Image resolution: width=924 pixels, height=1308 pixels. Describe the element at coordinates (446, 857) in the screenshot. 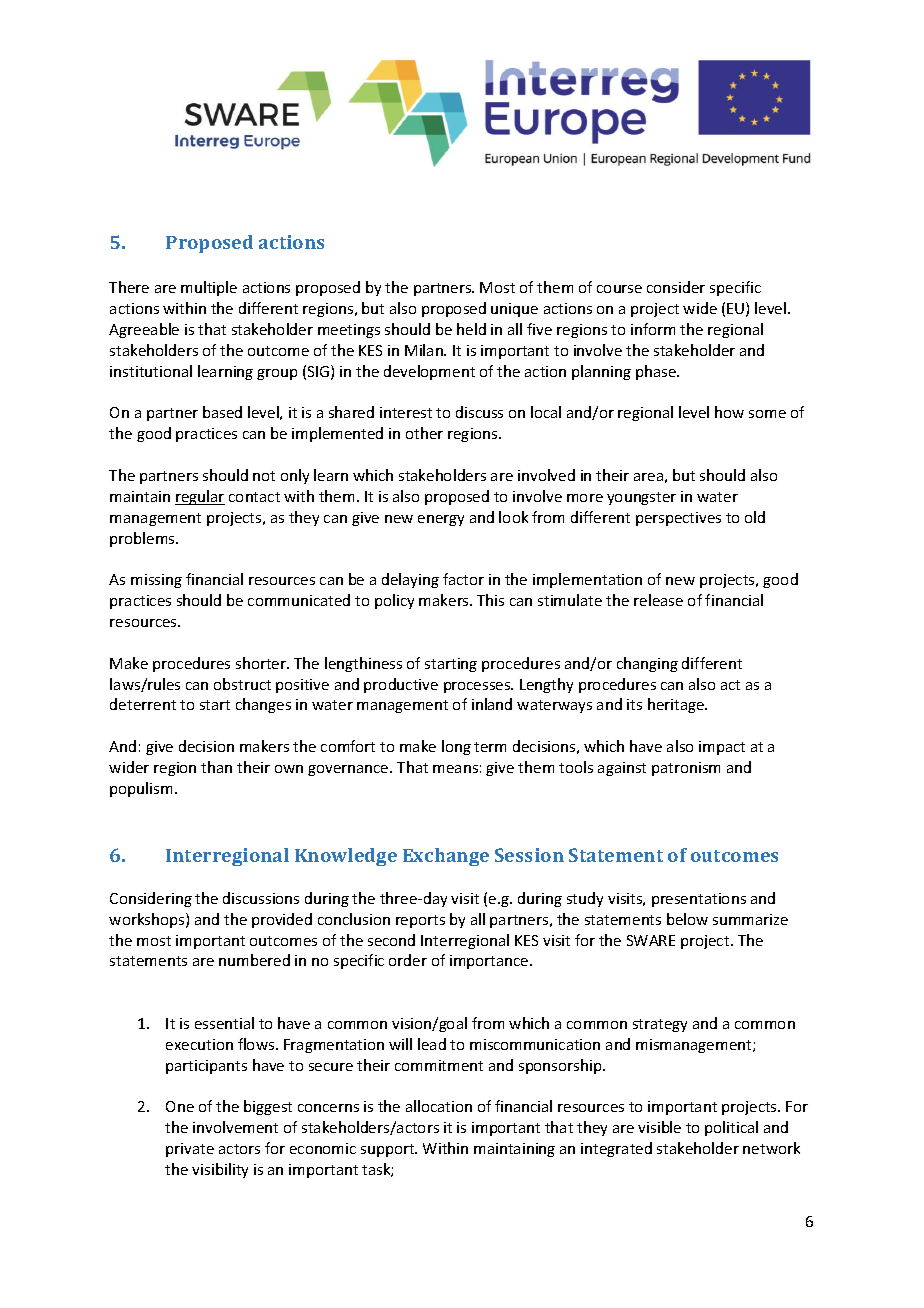

I see `Exchange` at that location.
